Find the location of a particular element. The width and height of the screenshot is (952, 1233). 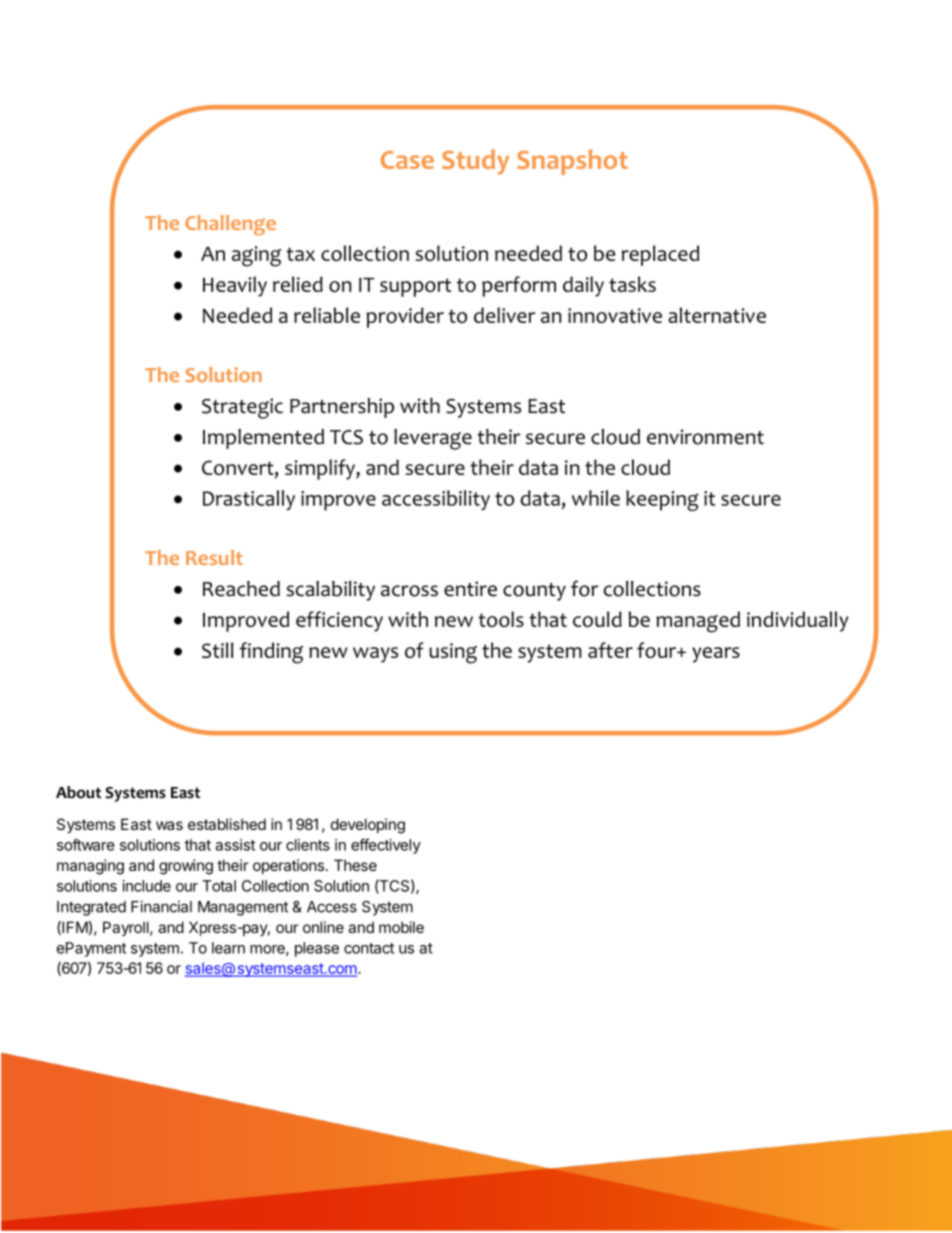

Strategic is located at coordinates (242, 408).
